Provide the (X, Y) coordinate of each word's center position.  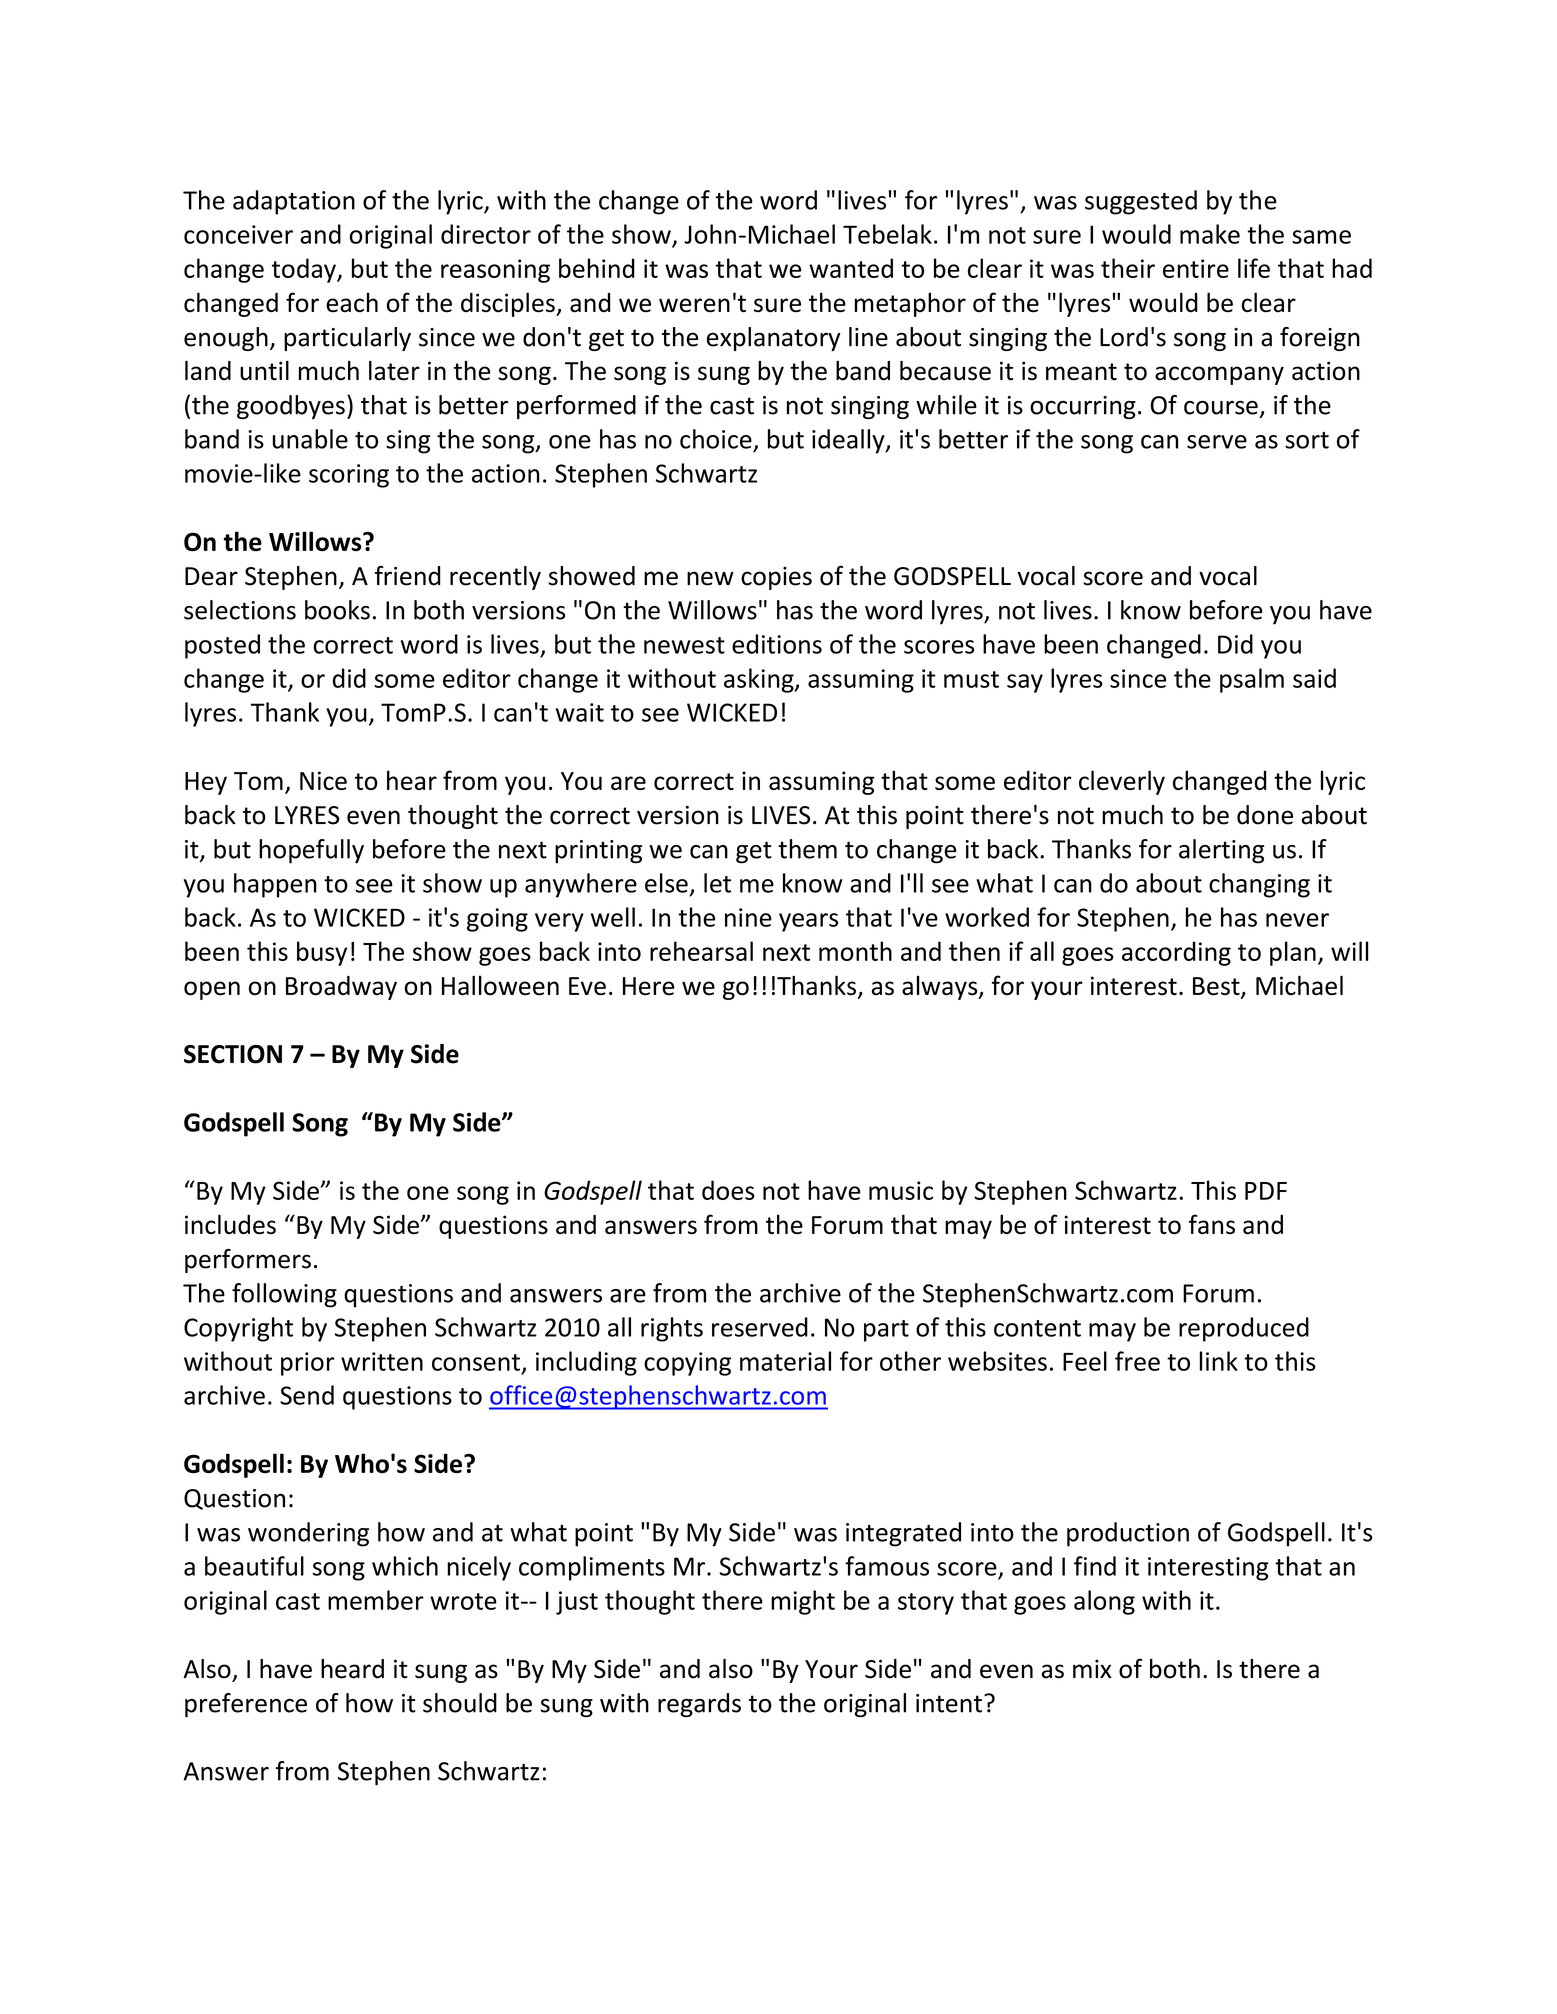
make (1210, 234)
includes (230, 1224)
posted (222, 646)
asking (760, 680)
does (728, 1190)
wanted (851, 268)
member (376, 1600)
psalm (1252, 680)
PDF (1266, 1191)
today (305, 270)
